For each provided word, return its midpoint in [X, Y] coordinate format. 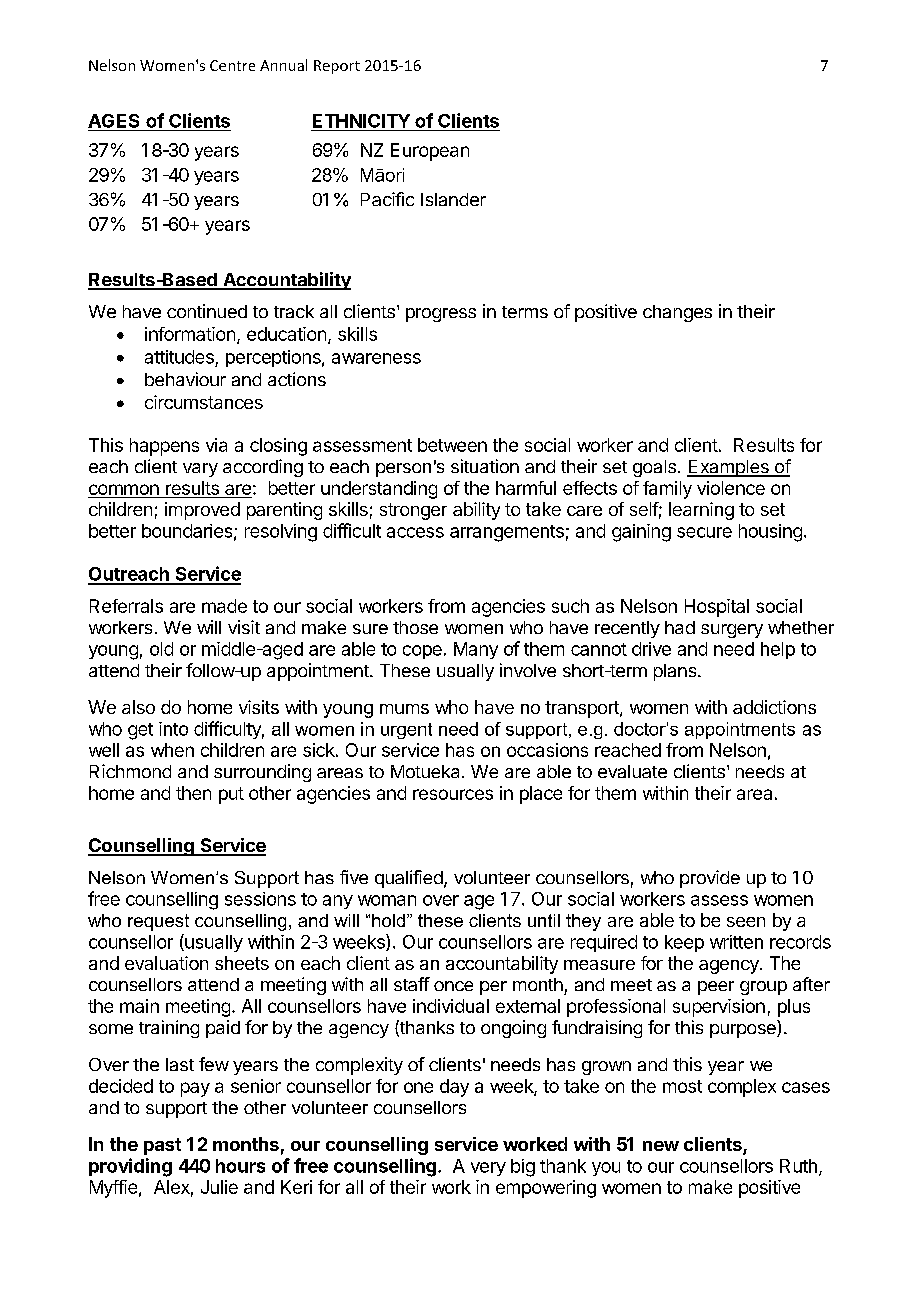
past [162, 1146]
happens [164, 447]
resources [453, 794]
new [661, 1146]
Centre [232, 65]
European [430, 152]
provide [710, 879]
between [452, 445]
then [193, 793]
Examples [729, 468]
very [488, 1169]
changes [677, 313]
